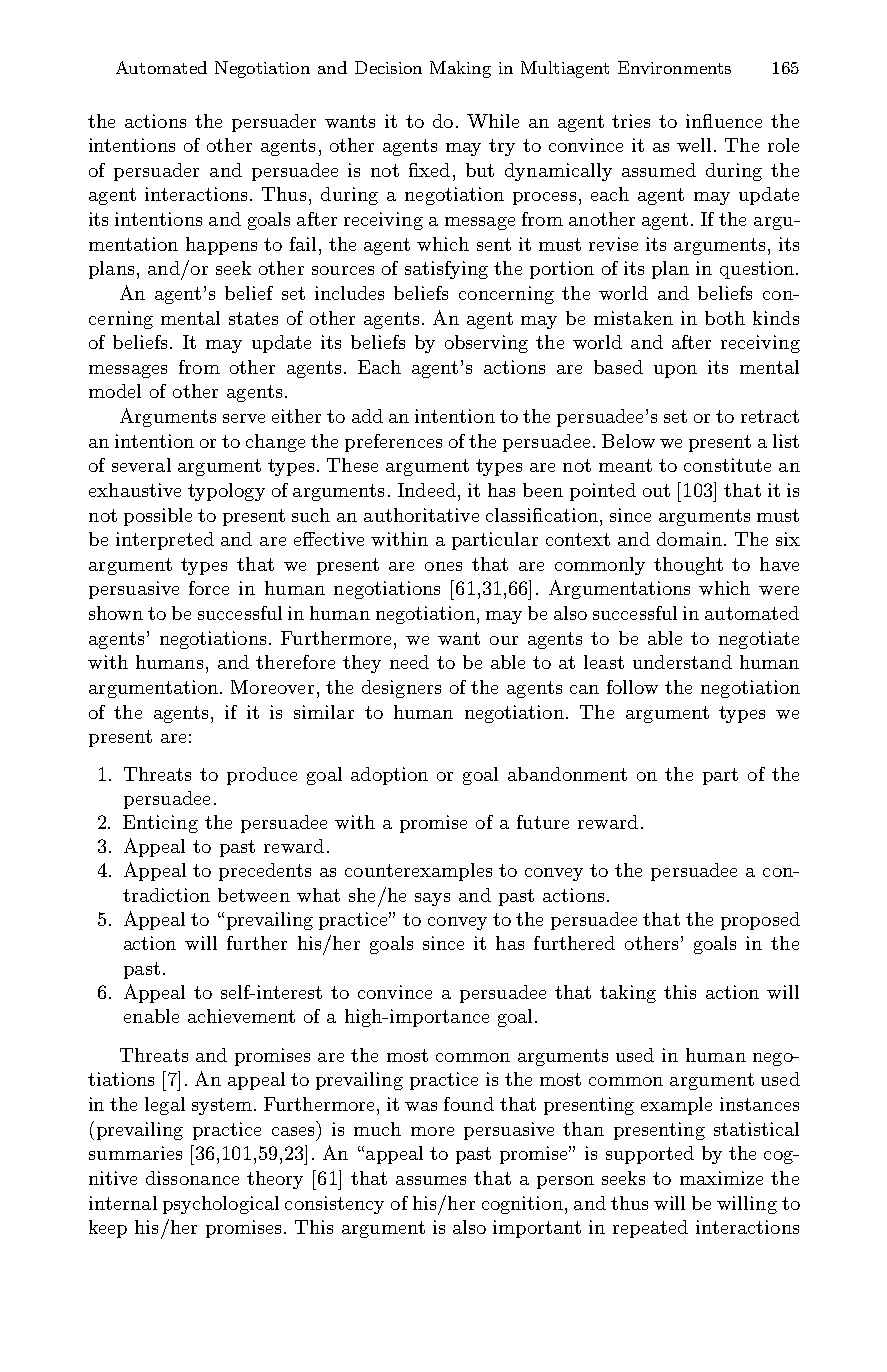  I want to click on precedents, so click(265, 872).
